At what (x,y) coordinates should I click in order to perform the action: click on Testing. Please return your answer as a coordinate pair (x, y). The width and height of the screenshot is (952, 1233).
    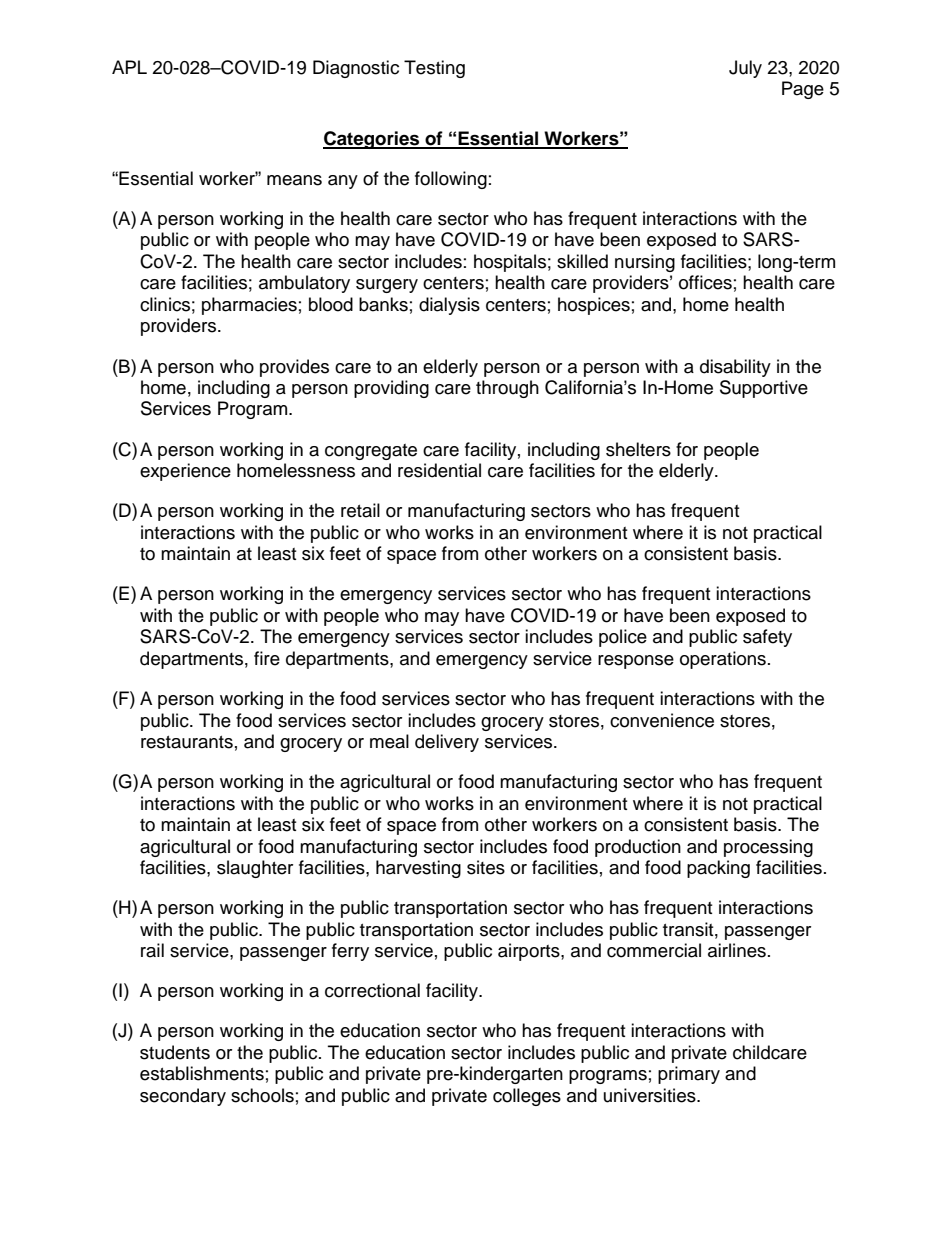
    Looking at the image, I should click on (434, 69).
